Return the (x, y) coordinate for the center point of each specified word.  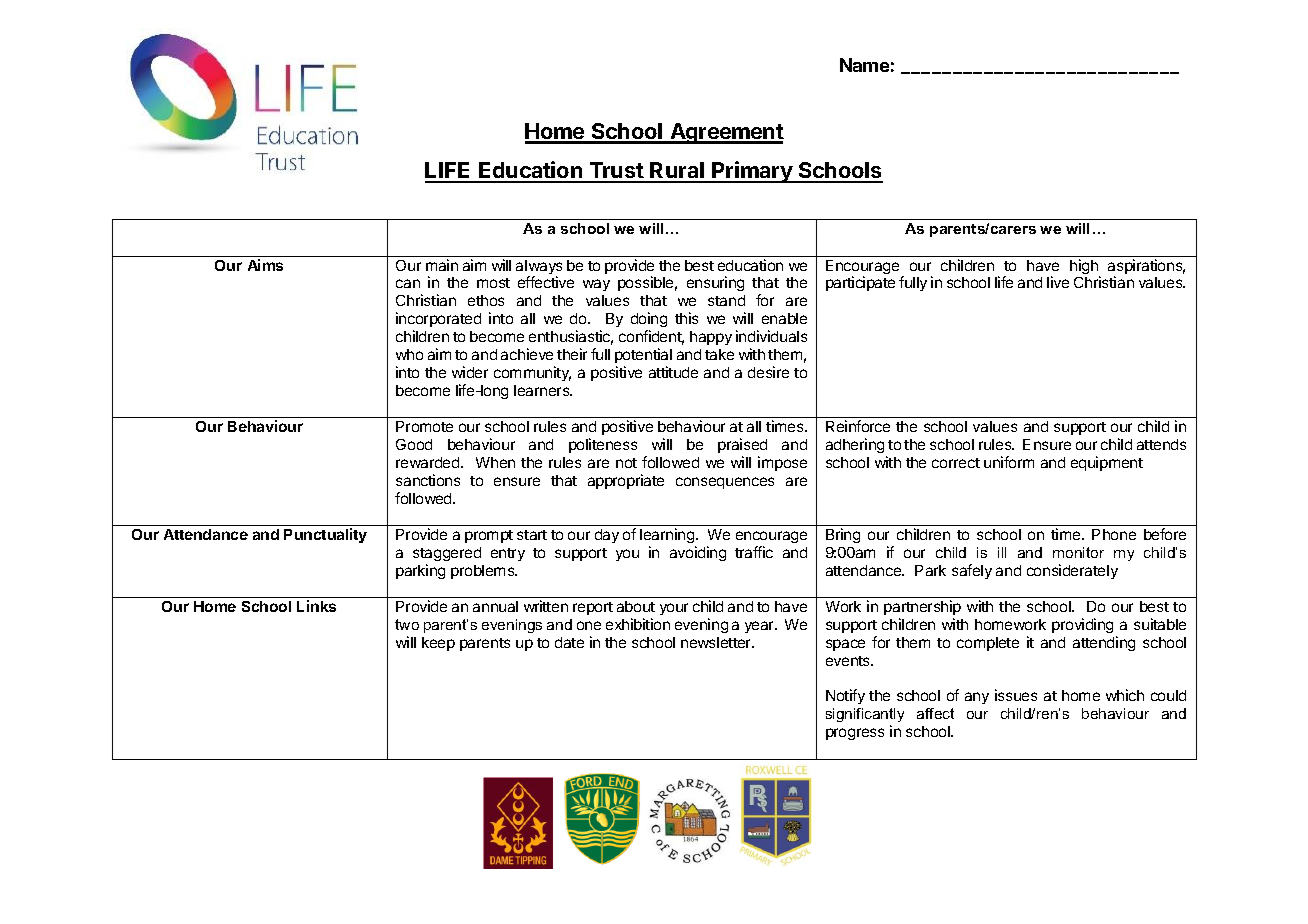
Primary (753, 172)
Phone (1114, 534)
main (442, 265)
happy (711, 338)
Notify (845, 696)
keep (438, 644)
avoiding (698, 553)
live (1058, 282)
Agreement (726, 133)
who (409, 354)
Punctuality (325, 535)
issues (1016, 695)
